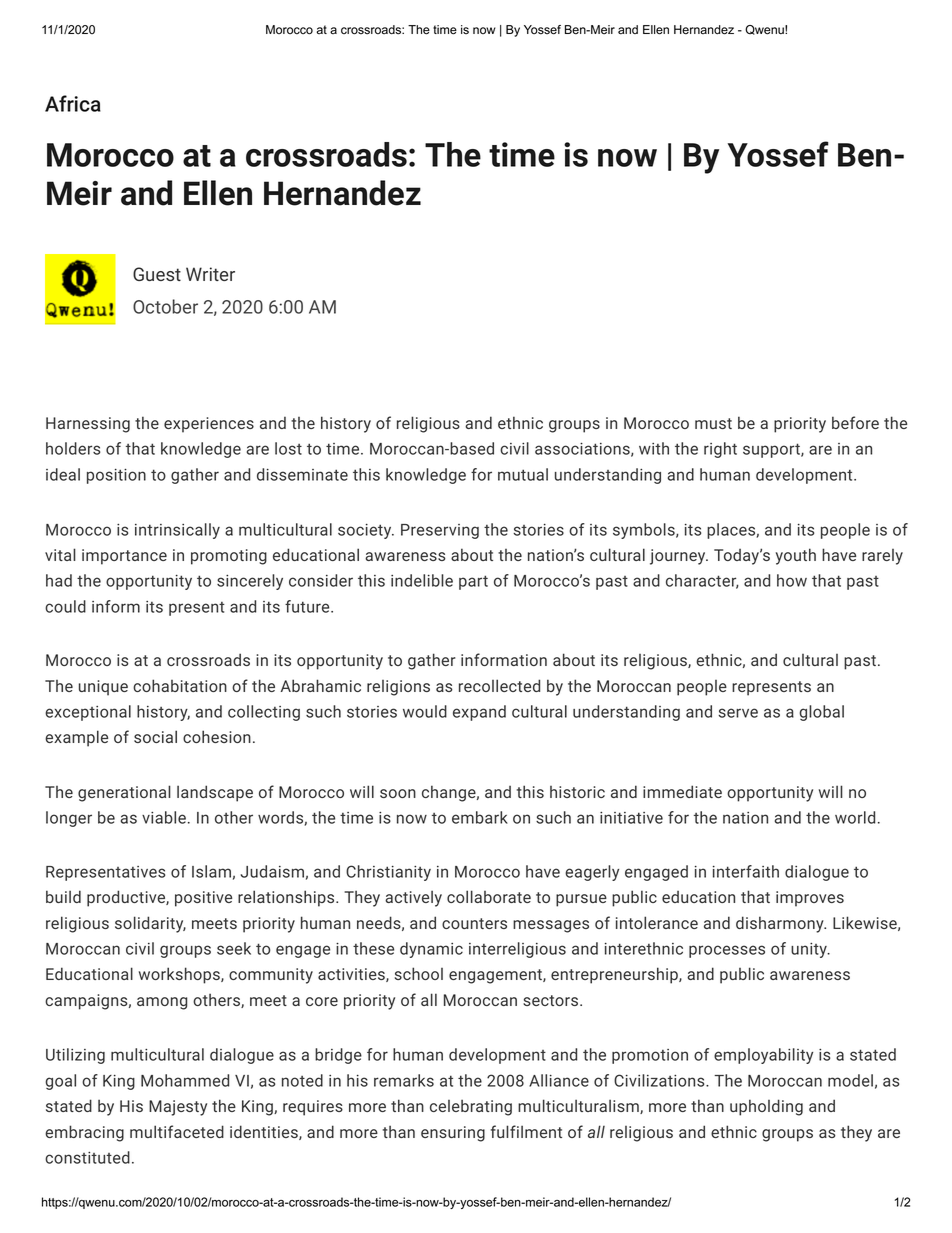 Image resolution: width=952 pixels, height=1233 pixels. What do you see at coordinates (473, 582) in the image?
I see `part` at bounding box center [473, 582].
